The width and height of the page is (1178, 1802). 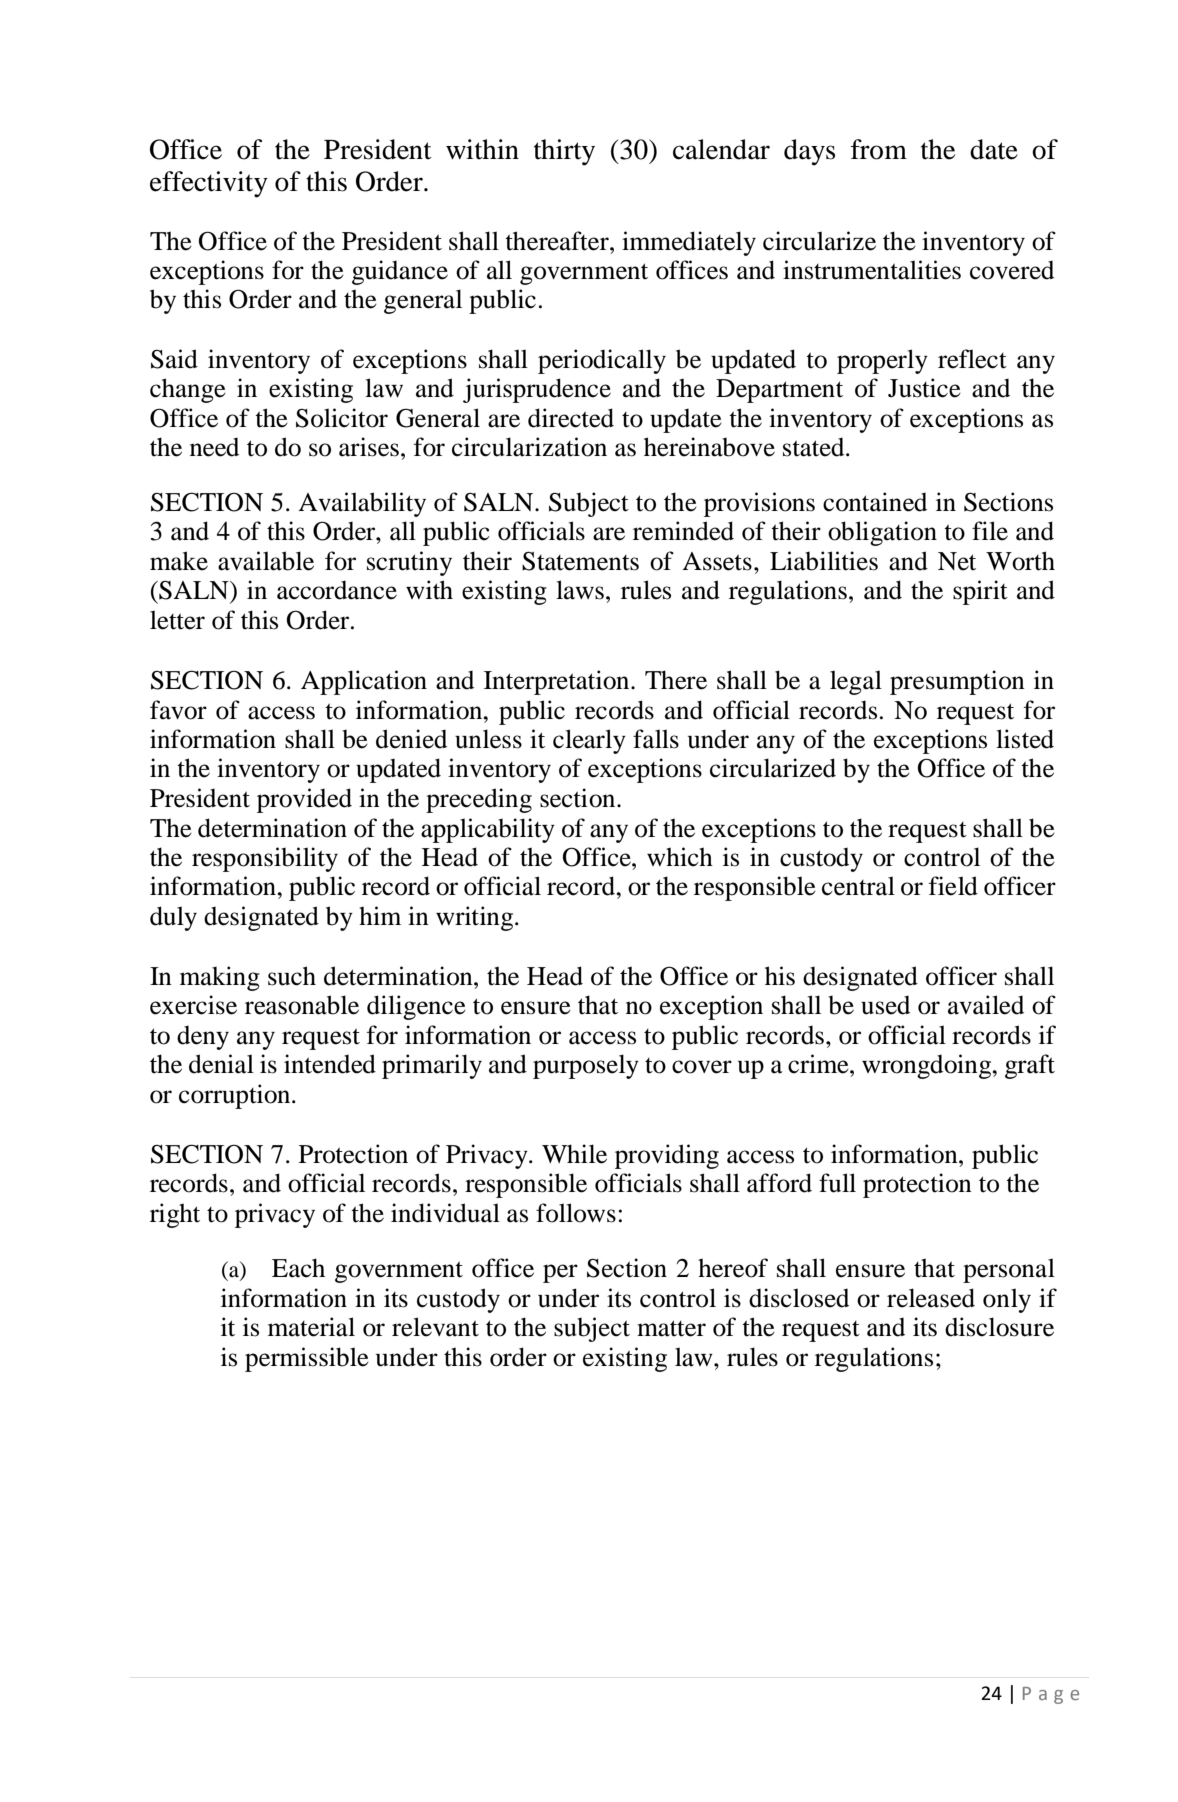 What do you see at coordinates (671, 1328) in the page?
I see `matter` at bounding box center [671, 1328].
